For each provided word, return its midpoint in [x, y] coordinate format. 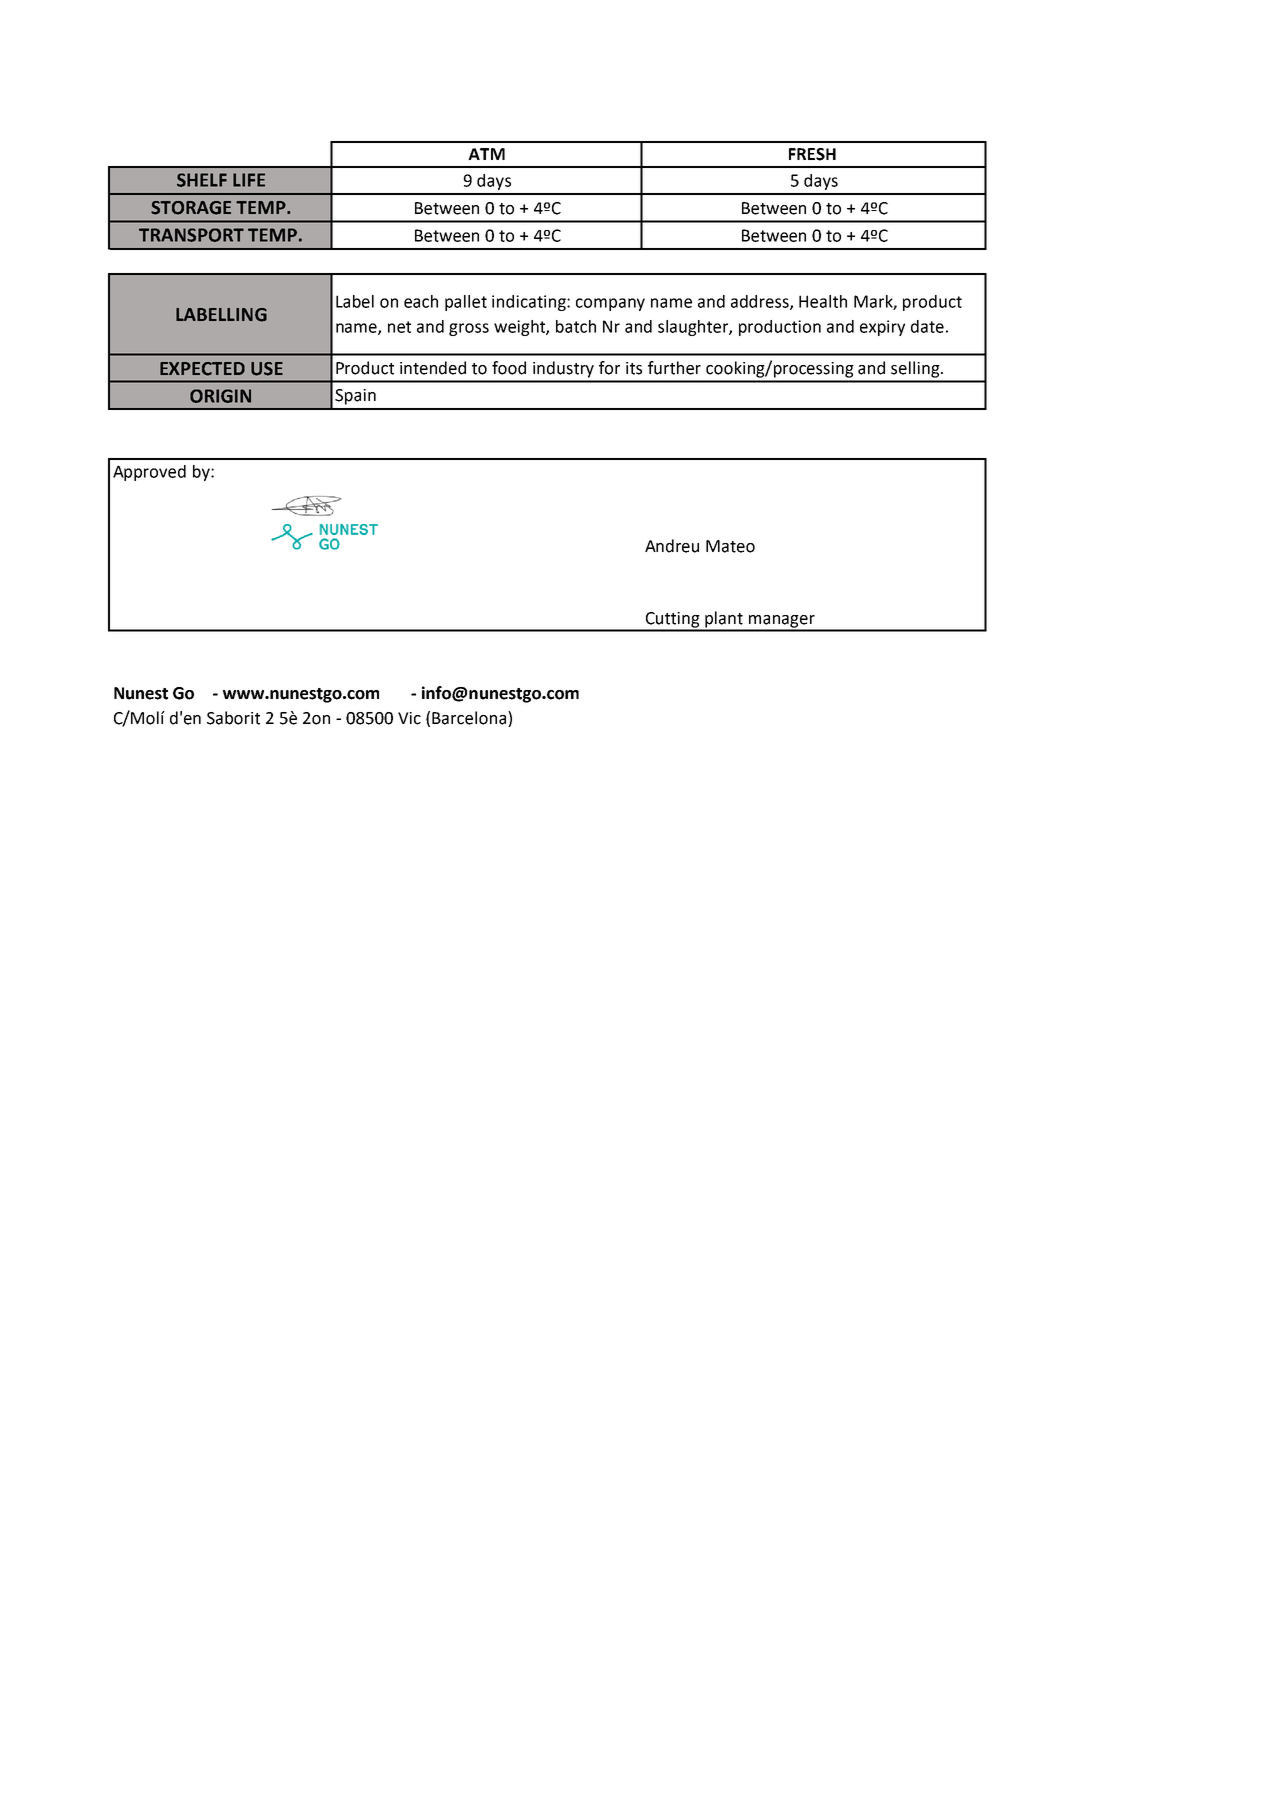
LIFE [249, 180]
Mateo [730, 546]
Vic [409, 718]
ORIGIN [220, 396]
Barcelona [470, 718]
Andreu [672, 546]
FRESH [812, 154]
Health [823, 301]
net [399, 327]
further [674, 368]
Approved [149, 473]
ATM [486, 154]
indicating [530, 303]
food [509, 368]
